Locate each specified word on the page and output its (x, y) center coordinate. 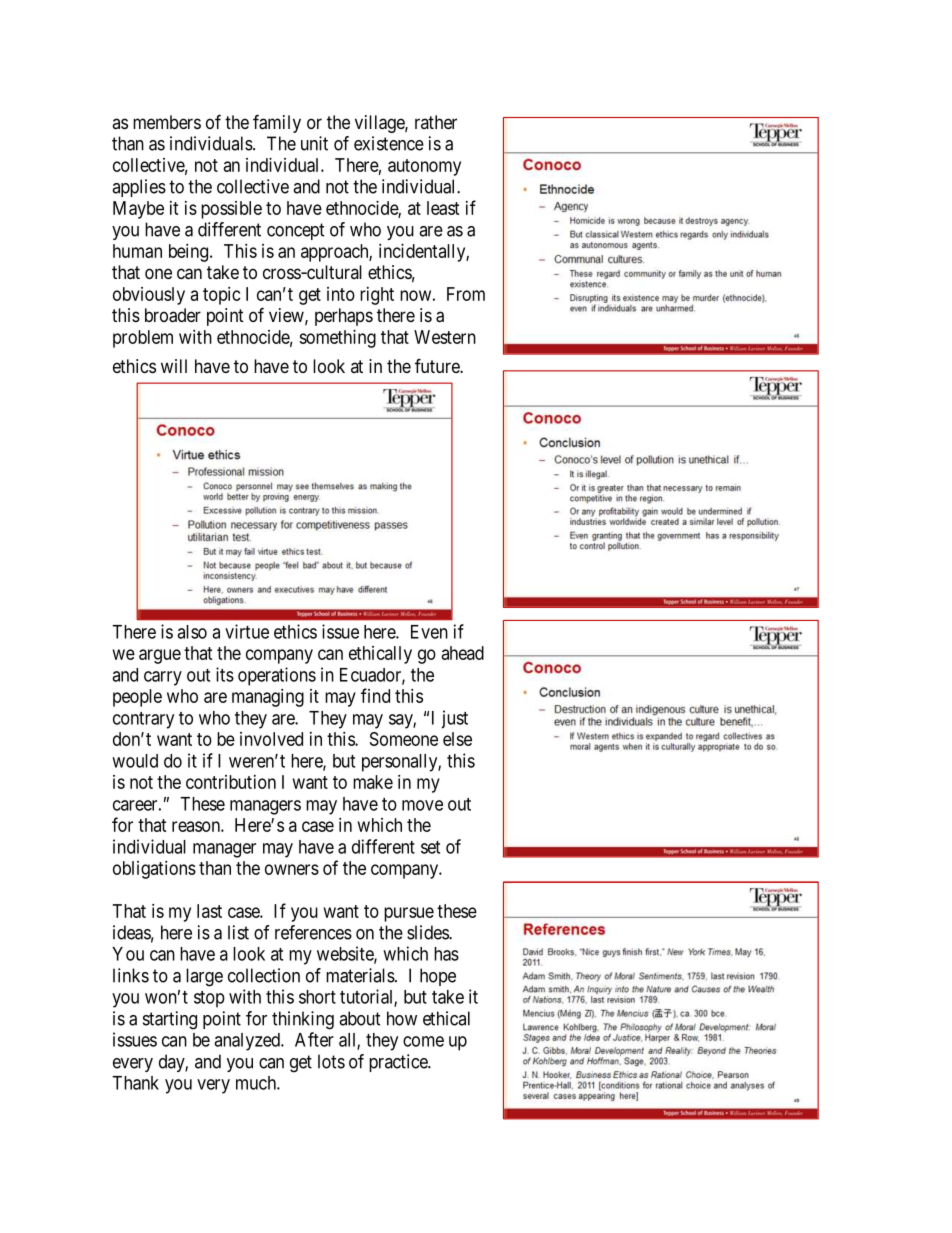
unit (314, 143)
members (167, 122)
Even (429, 632)
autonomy (424, 167)
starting (170, 1020)
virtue (247, 631)
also (192, 632)
